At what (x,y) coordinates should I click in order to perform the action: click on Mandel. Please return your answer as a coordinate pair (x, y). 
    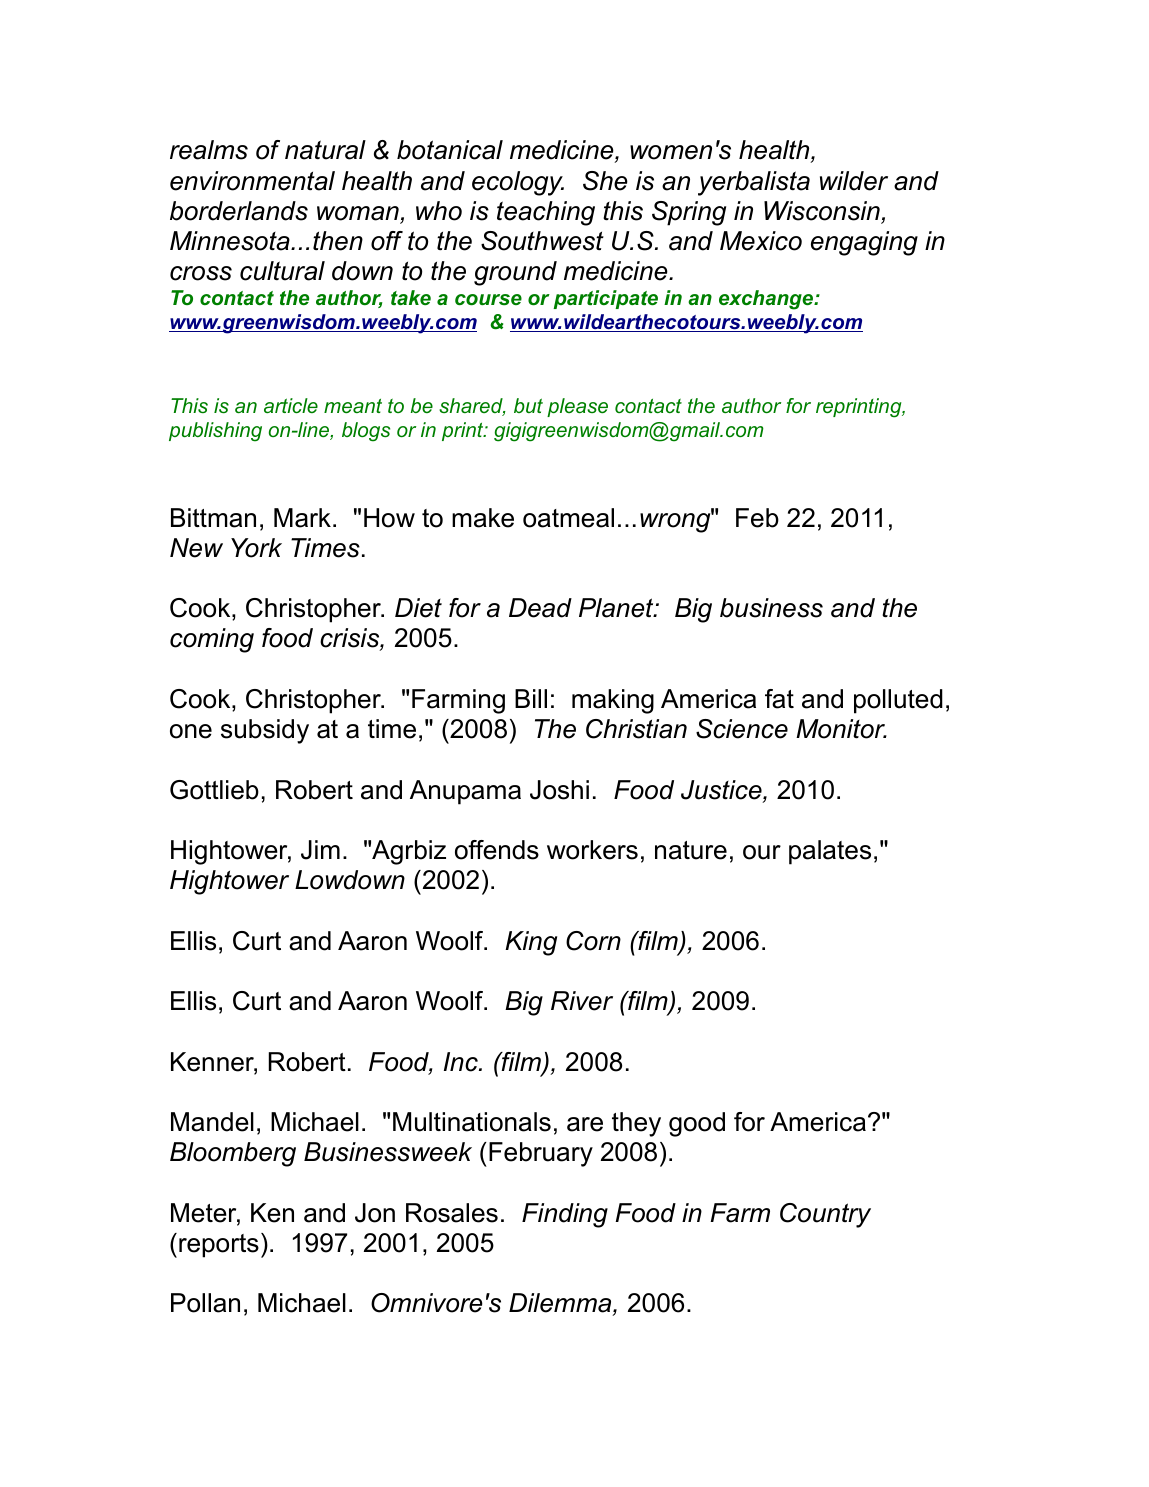
    Looking at the image, I should click on (212, 1122).
